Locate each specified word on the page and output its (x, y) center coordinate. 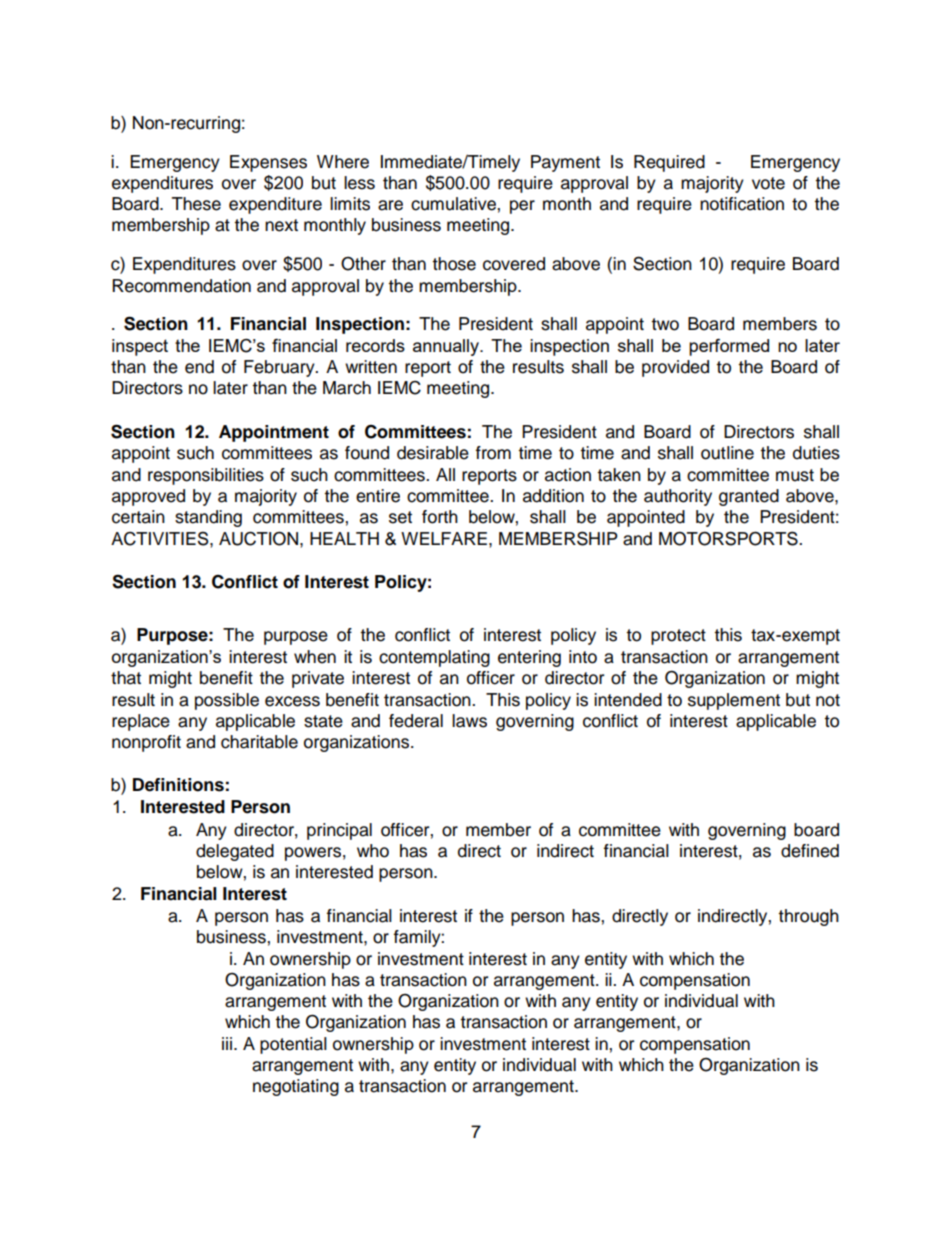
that (126, 678)
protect (678, 637)
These (196, 204)
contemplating (434, 658)
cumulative (454, 204)
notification (742, 204)
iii (227, 1043)
